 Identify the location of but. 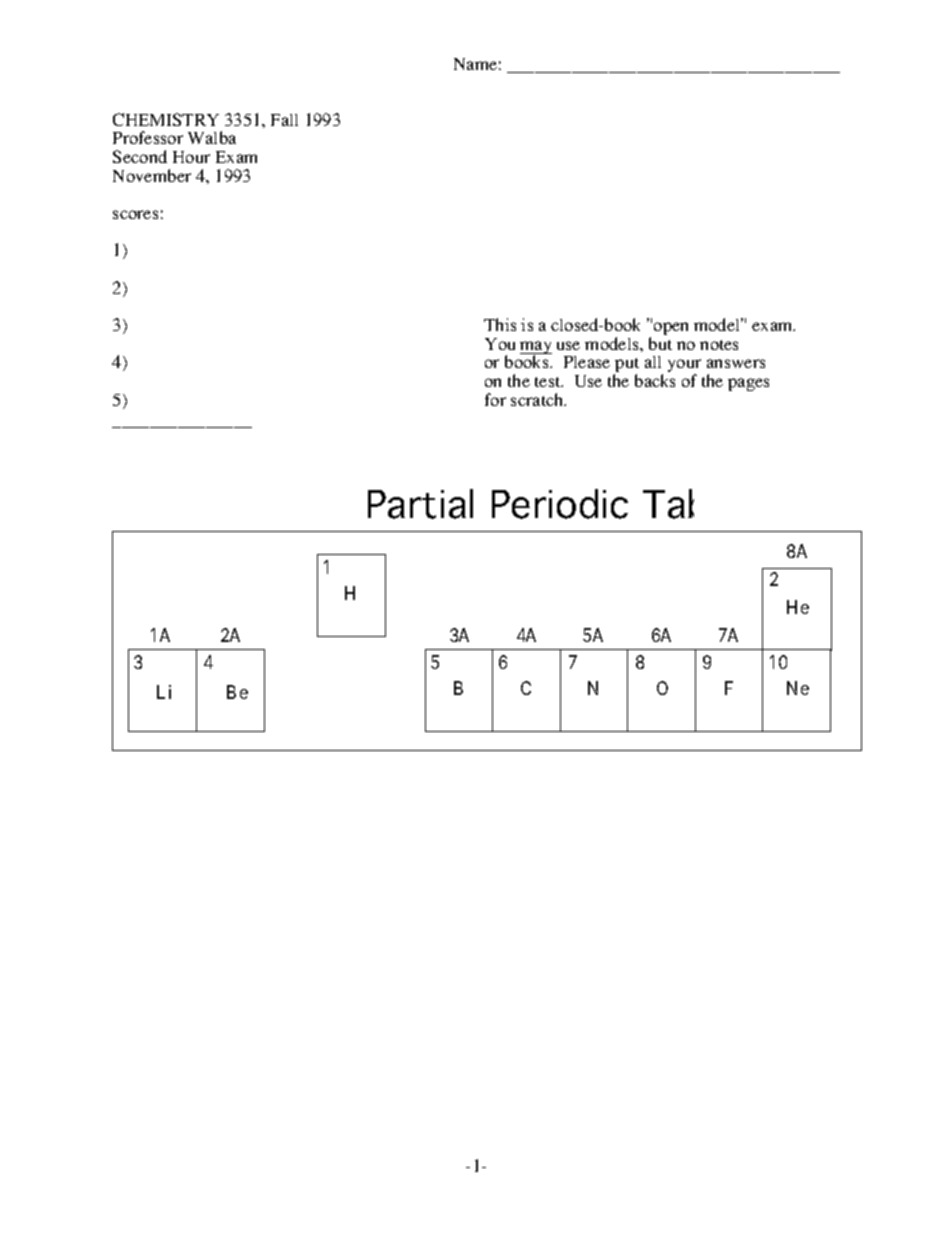
(660, 343).
